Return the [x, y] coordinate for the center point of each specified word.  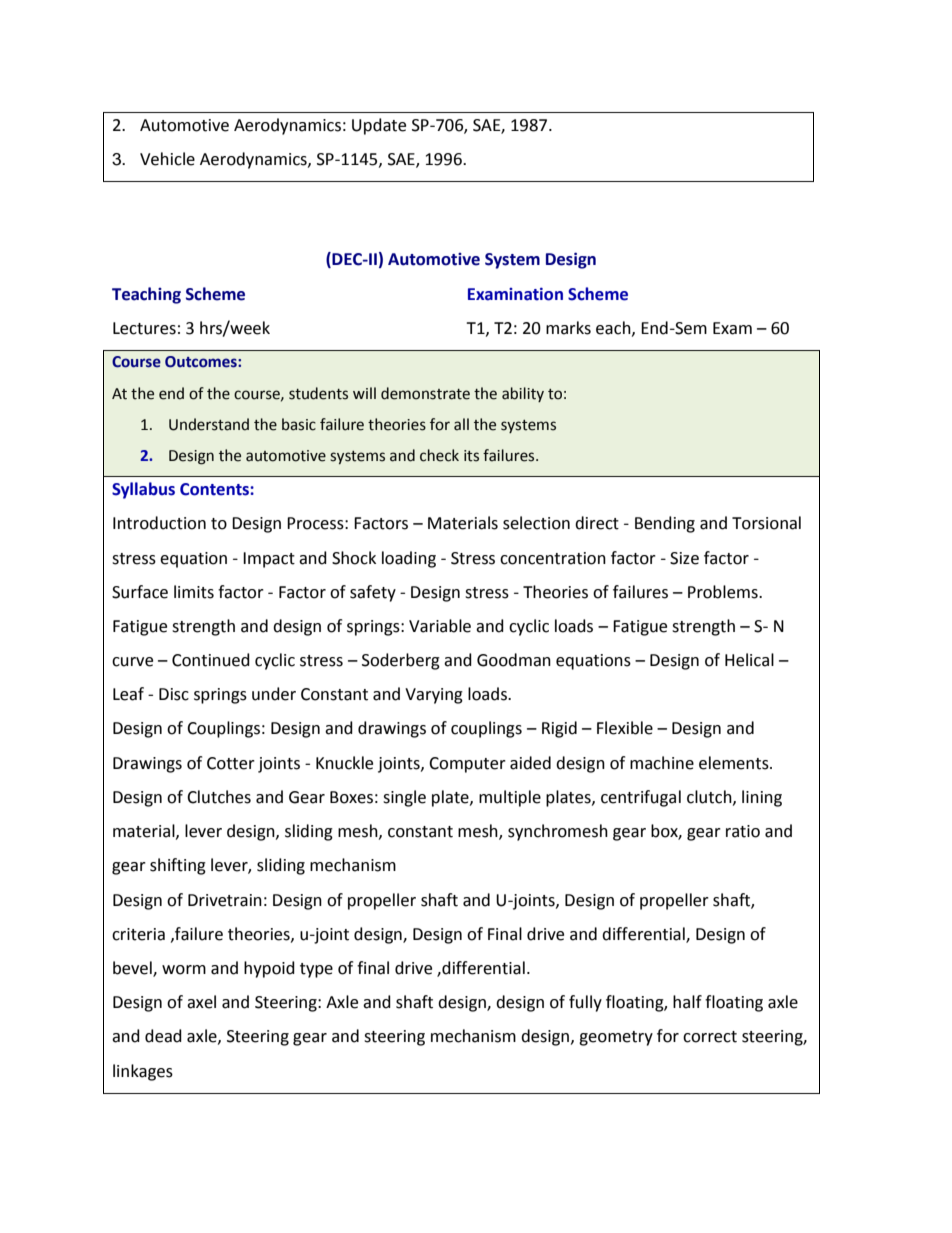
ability [523, 394]
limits [194, 592]
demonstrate [425, 393]
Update [379, 126]
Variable [440, 626]
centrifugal [641, 798]
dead [163, 1036]
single [404, 798]
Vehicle [167, 159]
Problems [724, 592]
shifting [178, 866]
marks [568, 328]
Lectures [144, 328]
